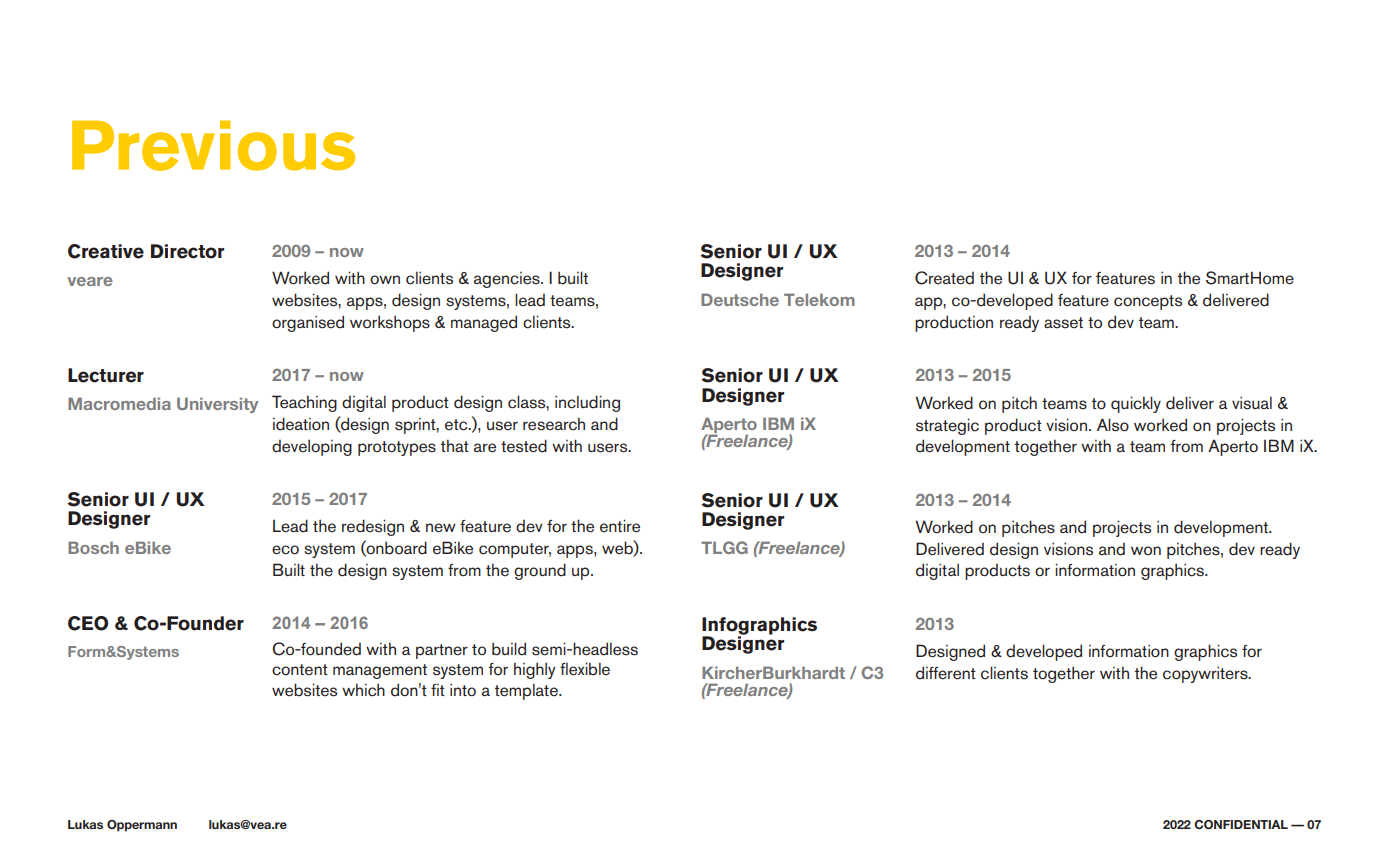 The image size is (1389, 868). I want to click on agencies, so click(508, 280).
